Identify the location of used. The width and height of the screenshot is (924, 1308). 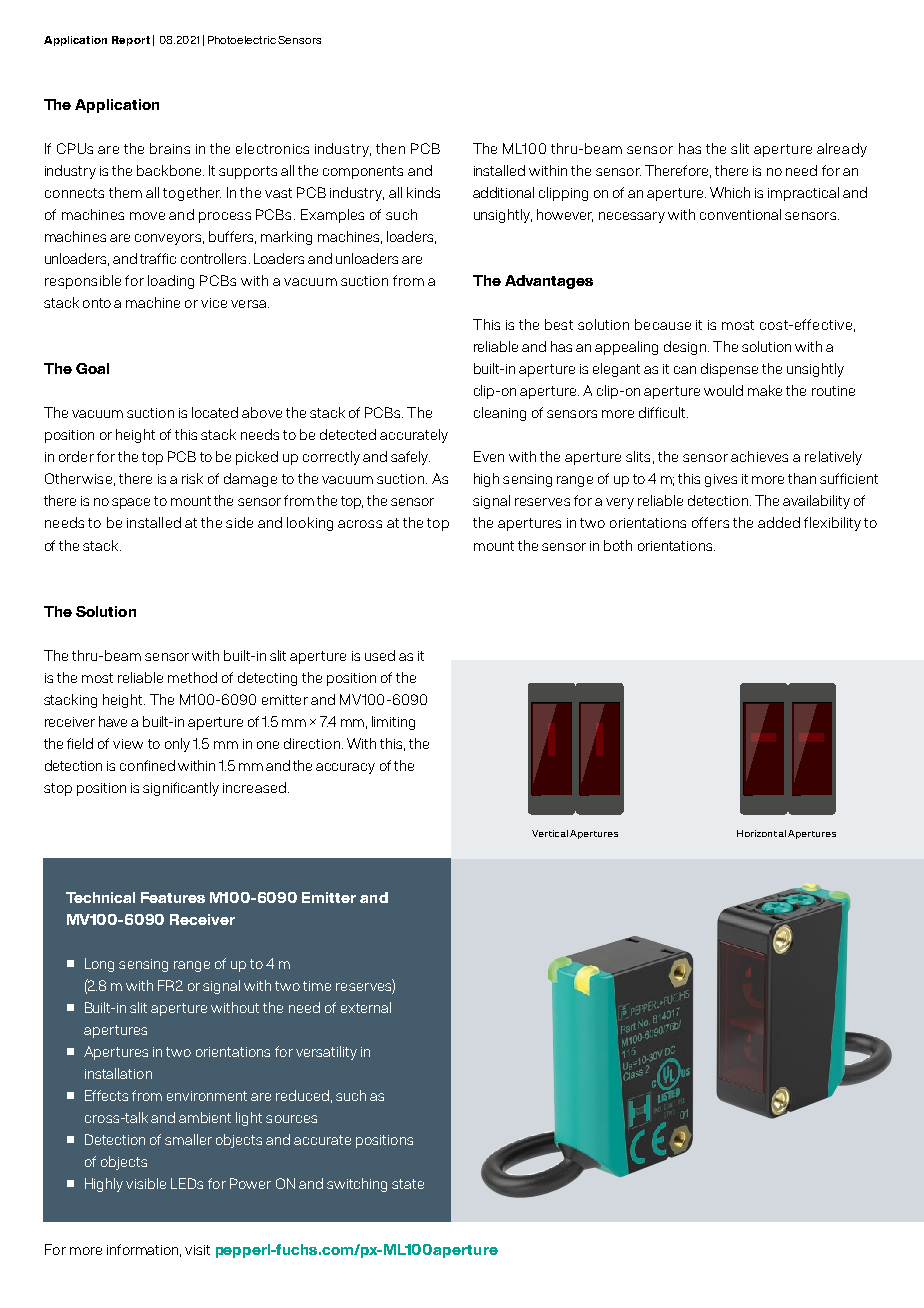
(380, 655).
